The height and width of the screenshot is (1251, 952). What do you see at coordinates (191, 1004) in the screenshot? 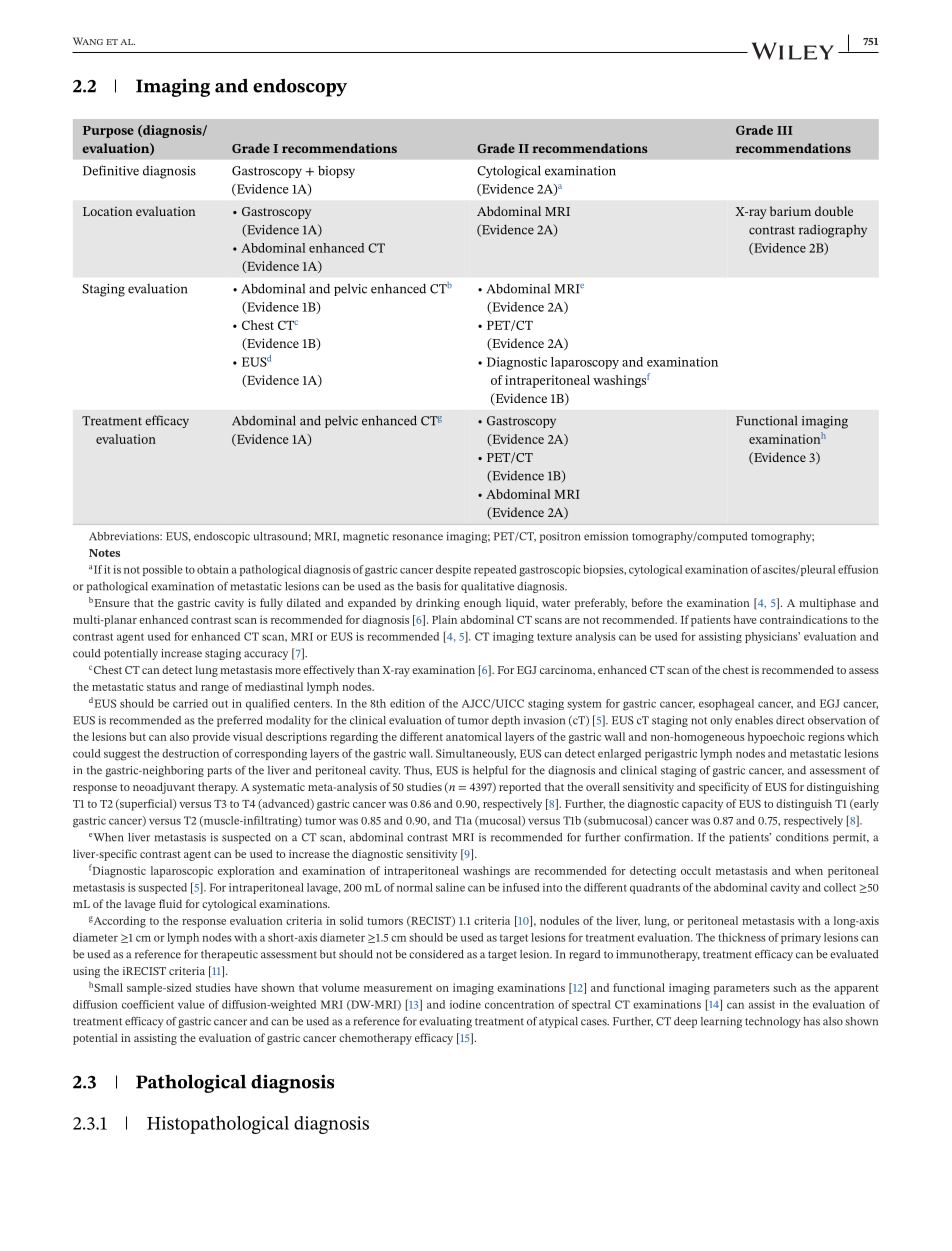
I see `value` at bounding box center [191, 1004].
